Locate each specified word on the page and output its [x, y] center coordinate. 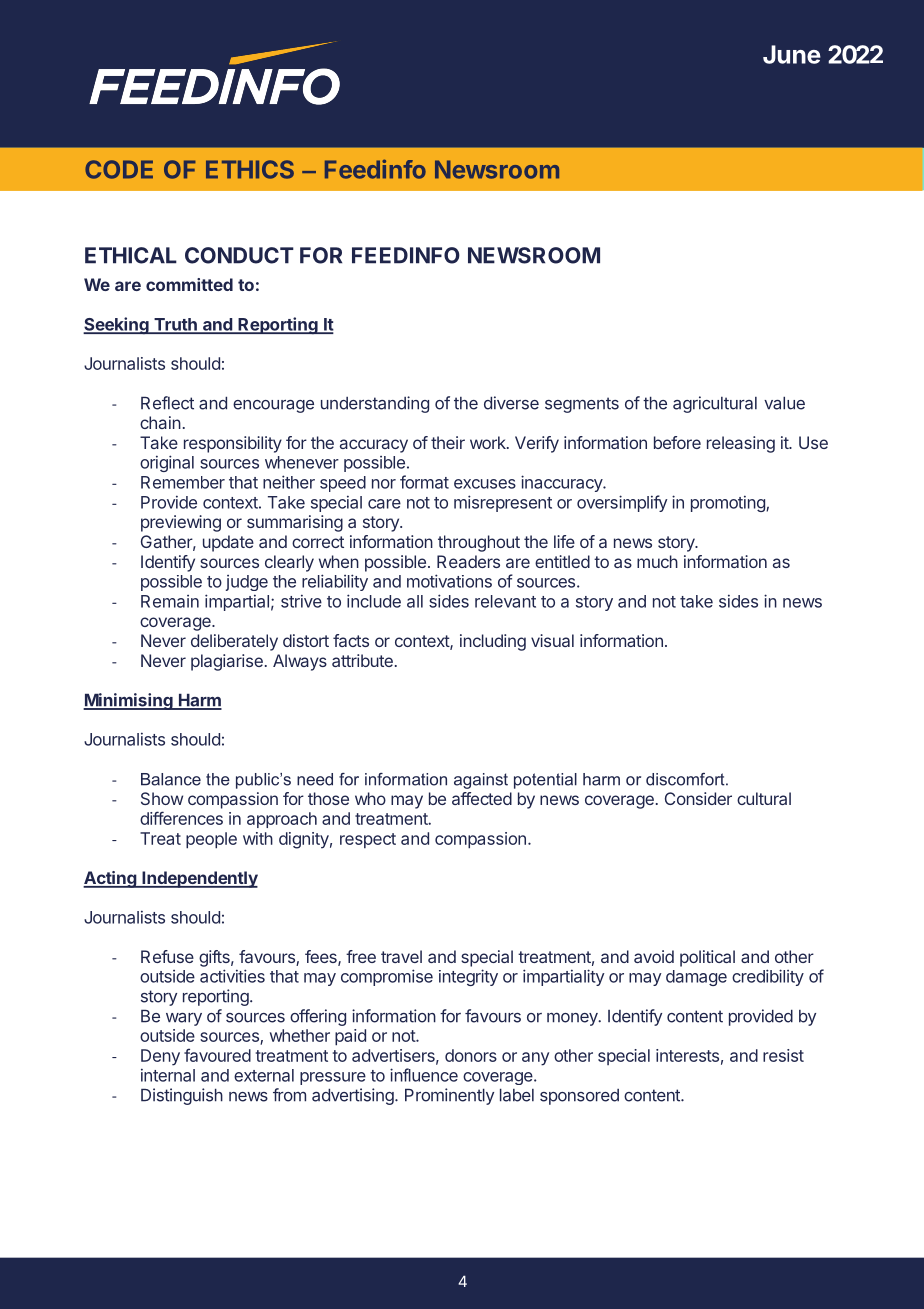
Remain [170, 601]
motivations [449, 581]
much [657, 561]
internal [168, 1075]
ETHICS [250, 169]
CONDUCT [239, 255]
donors [471, 1055]
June [792, 54]
